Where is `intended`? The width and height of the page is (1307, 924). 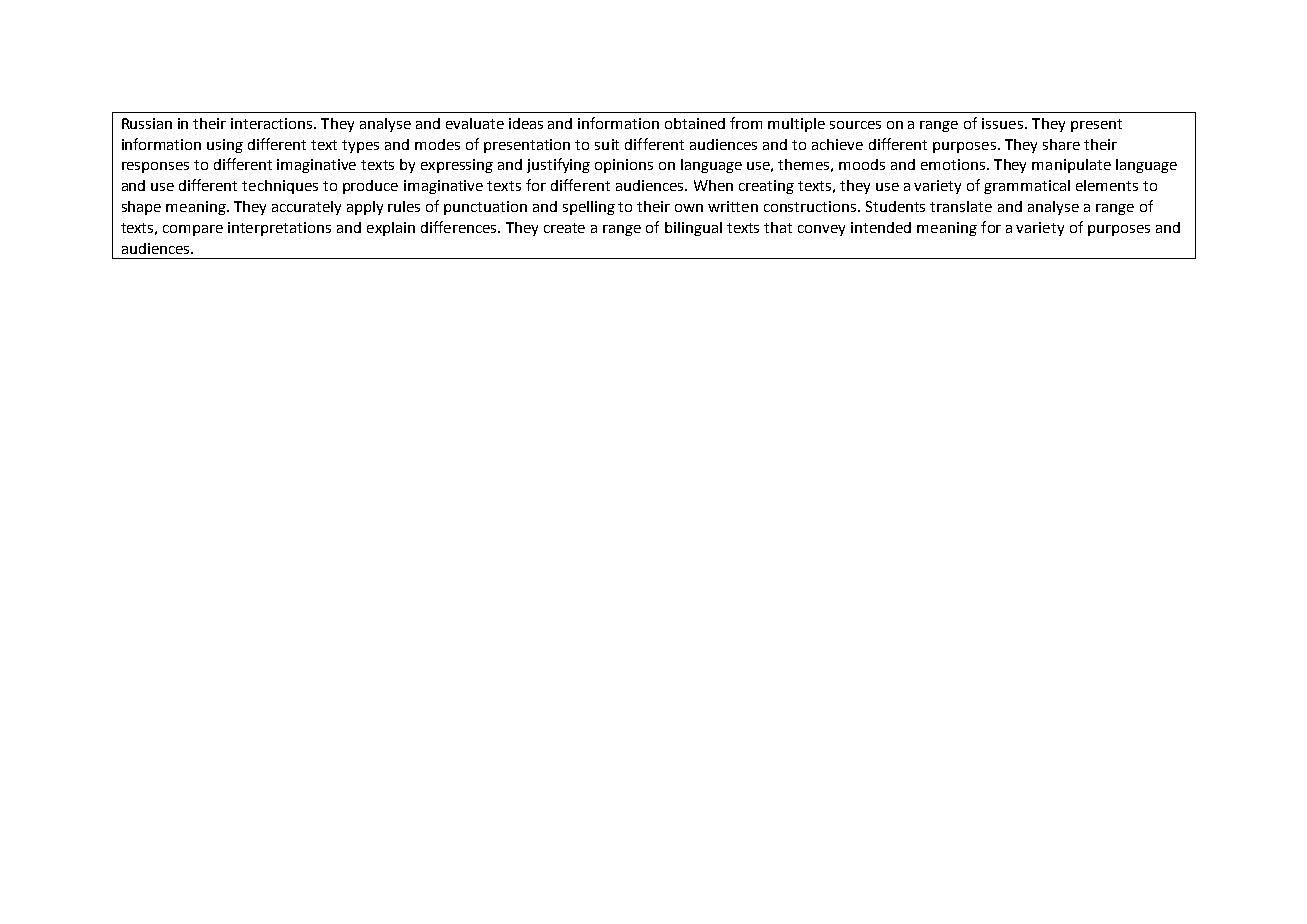 intended is located at coordinates (881, 227).
